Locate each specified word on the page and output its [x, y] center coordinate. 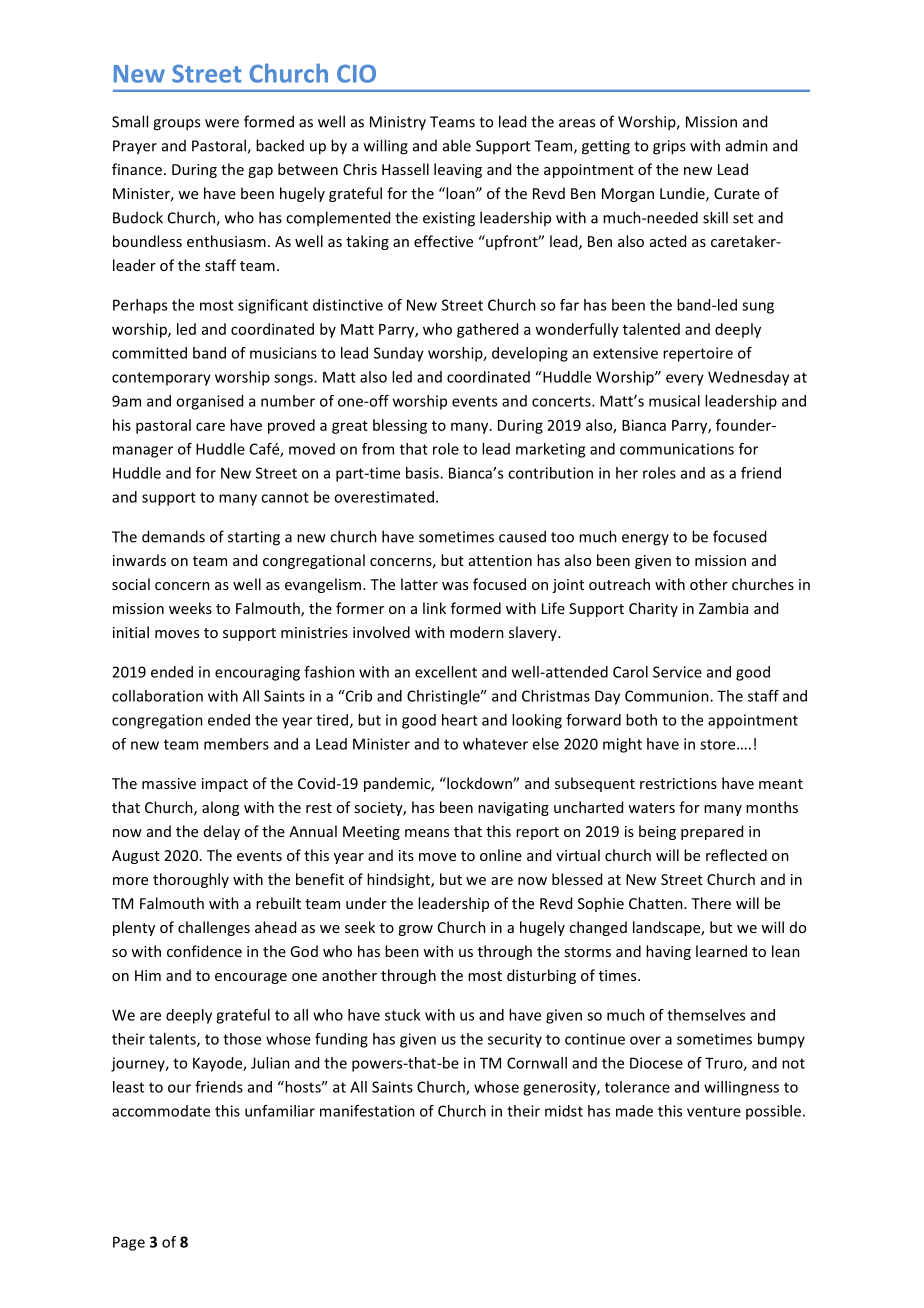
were [222, 123]
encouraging [257, 673]
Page [129, 1243]
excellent [446, 672]
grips [669, 147]
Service [677, 672]
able [457, 145]
